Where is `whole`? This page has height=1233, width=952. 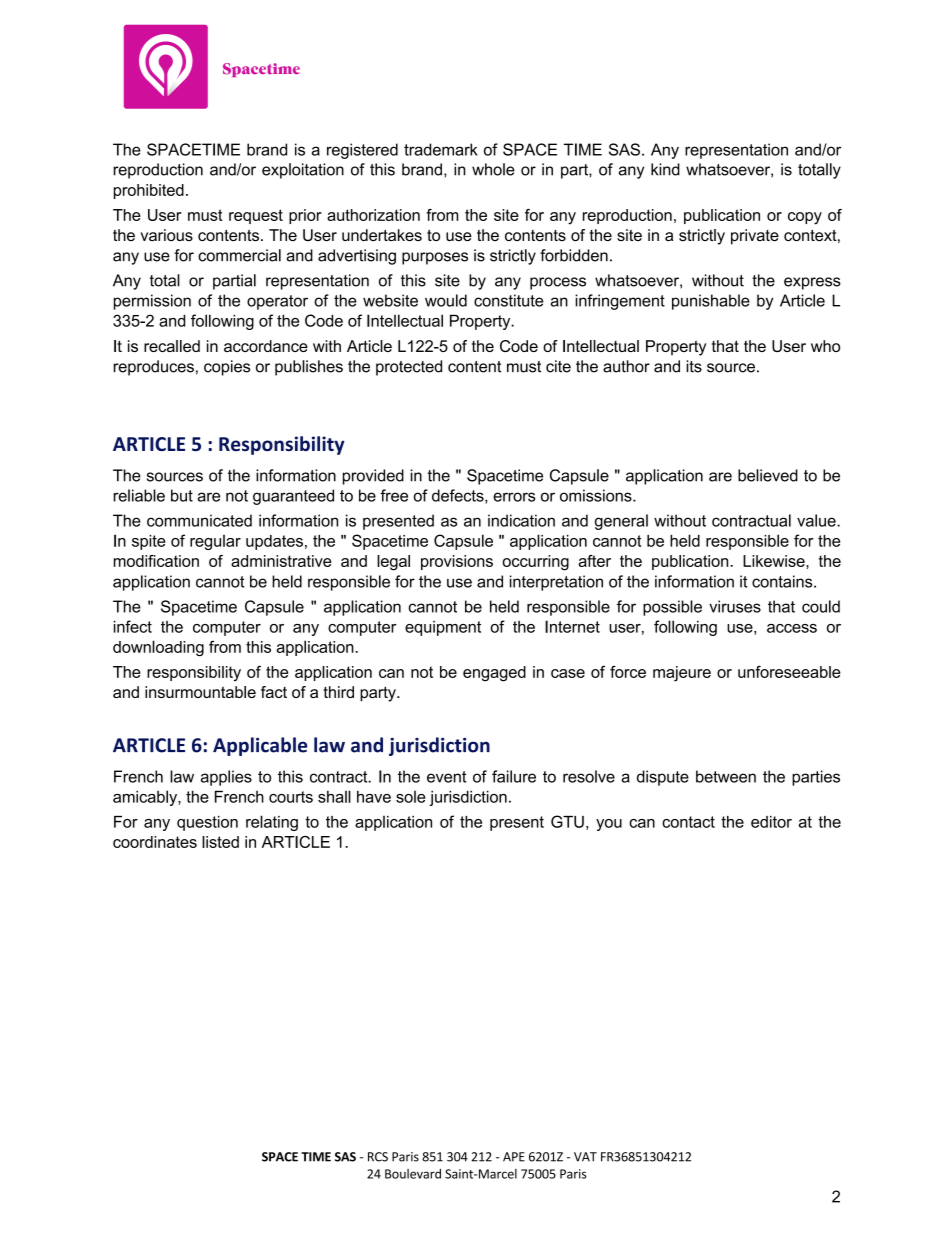 whole is located at coordinates (493, 169).
